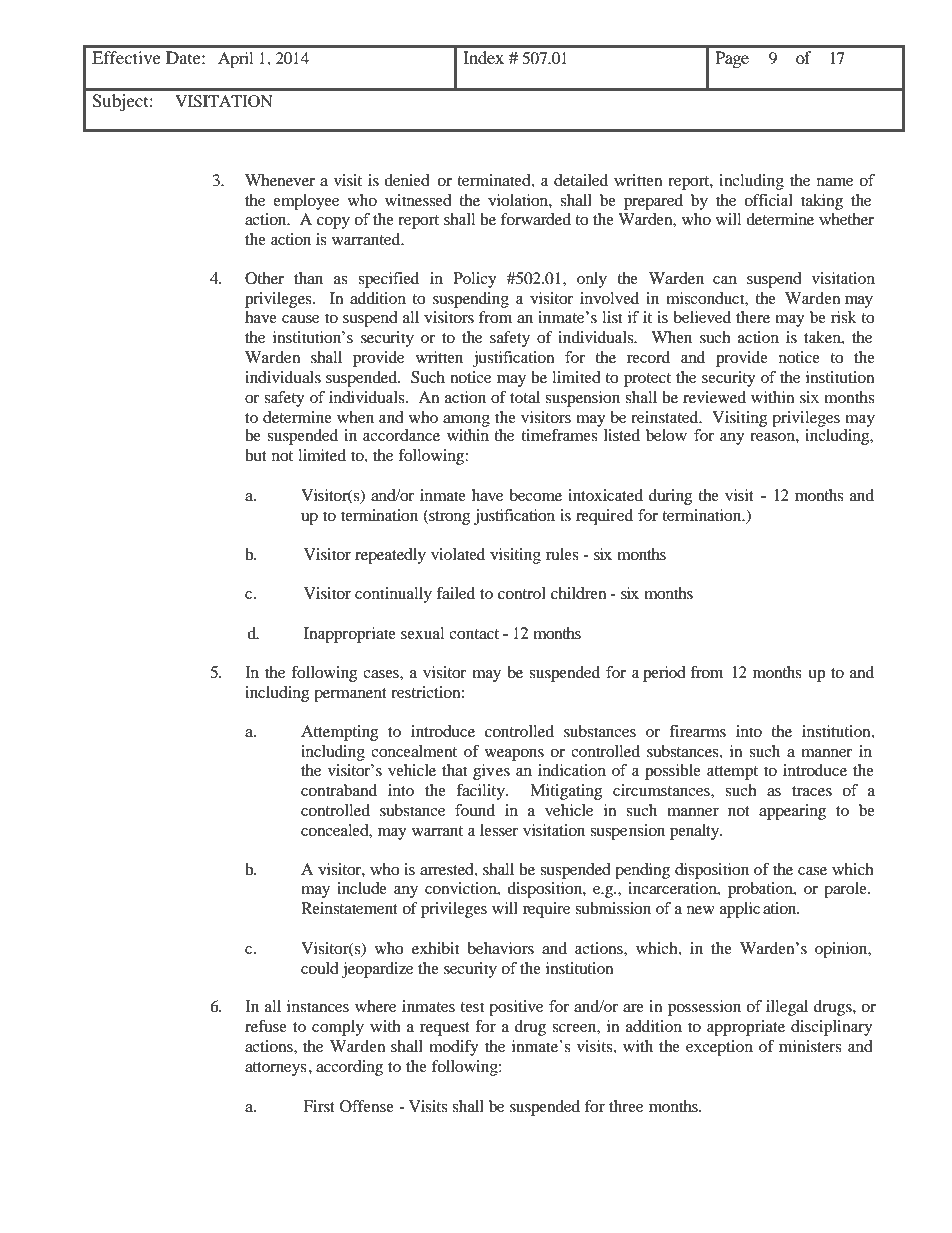 The height and width of the document is (1233, 952). Describe the element at coordinates (719, 1048) in the document. I see `exception` at that location.
